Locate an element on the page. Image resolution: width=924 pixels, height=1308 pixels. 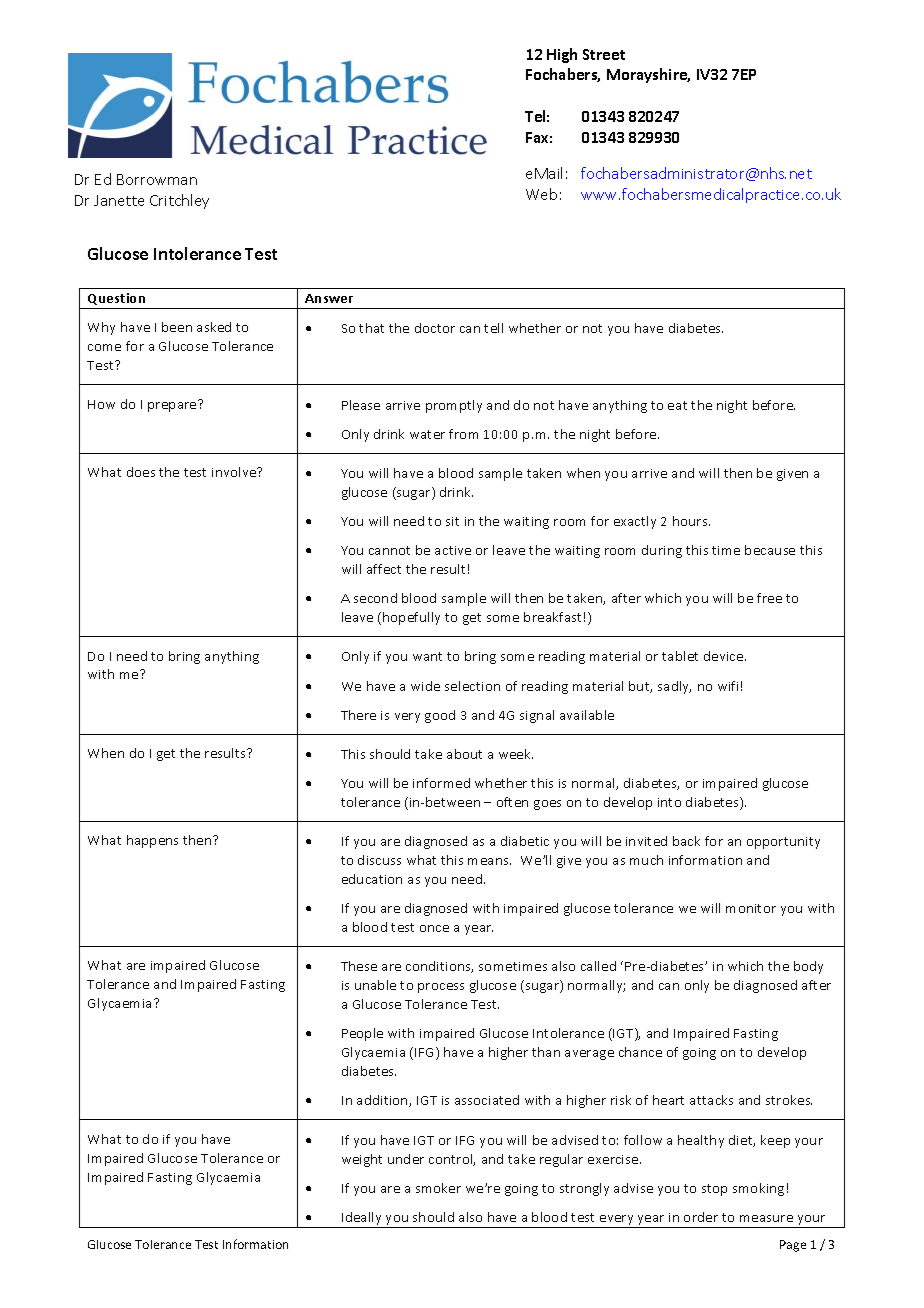
smoker is located at coordinates (438, 1188).
